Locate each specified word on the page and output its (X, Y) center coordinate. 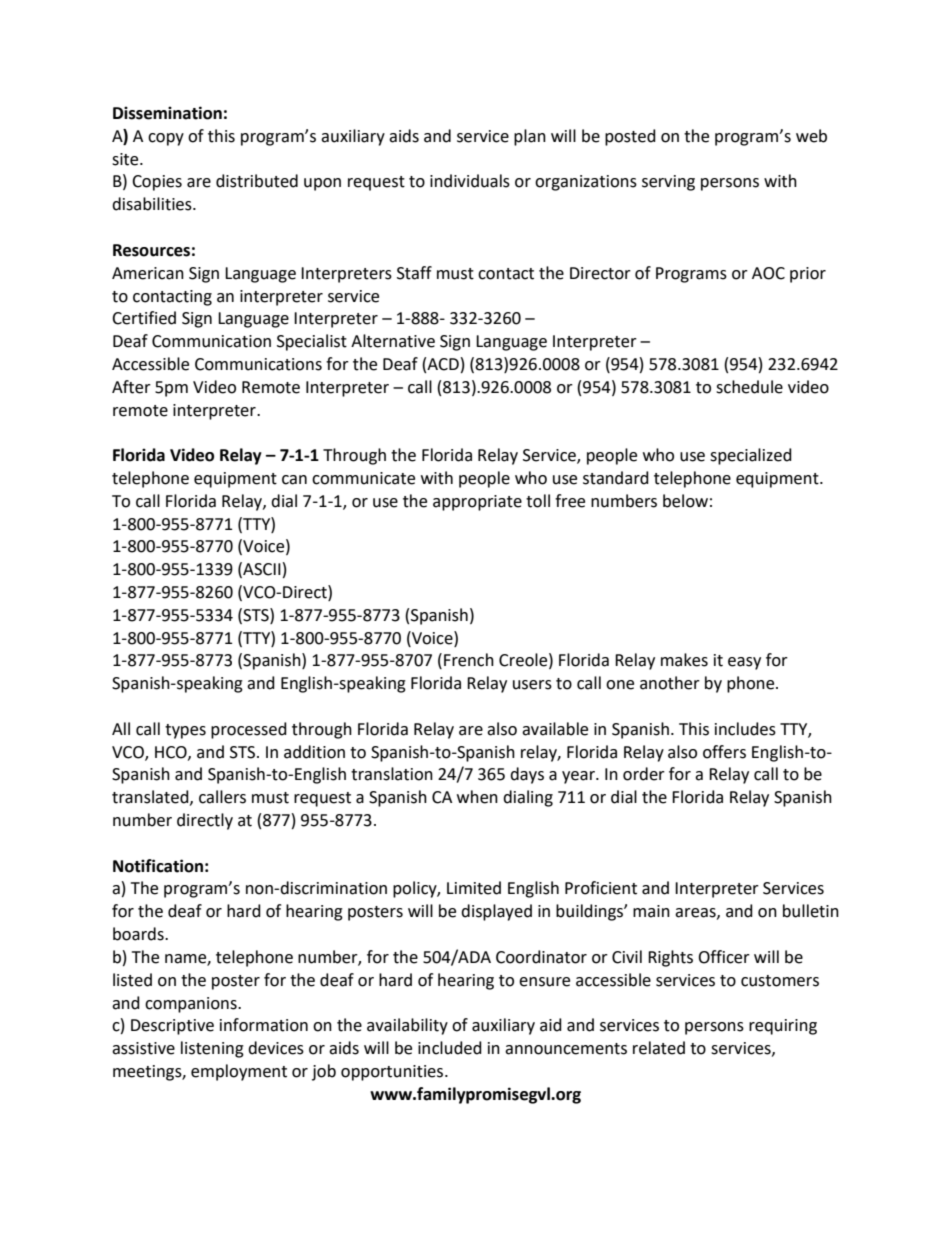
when (477, 797)
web (811, 136)
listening (212, 1049)
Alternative (393, 341)
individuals (470, 181)
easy (744, 663)
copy (166, 139)
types (185, 731)
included (450, 1048)
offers (724, 752)
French (469, 660)
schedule (749, 387)
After (131, 387)
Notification (158, 866)
